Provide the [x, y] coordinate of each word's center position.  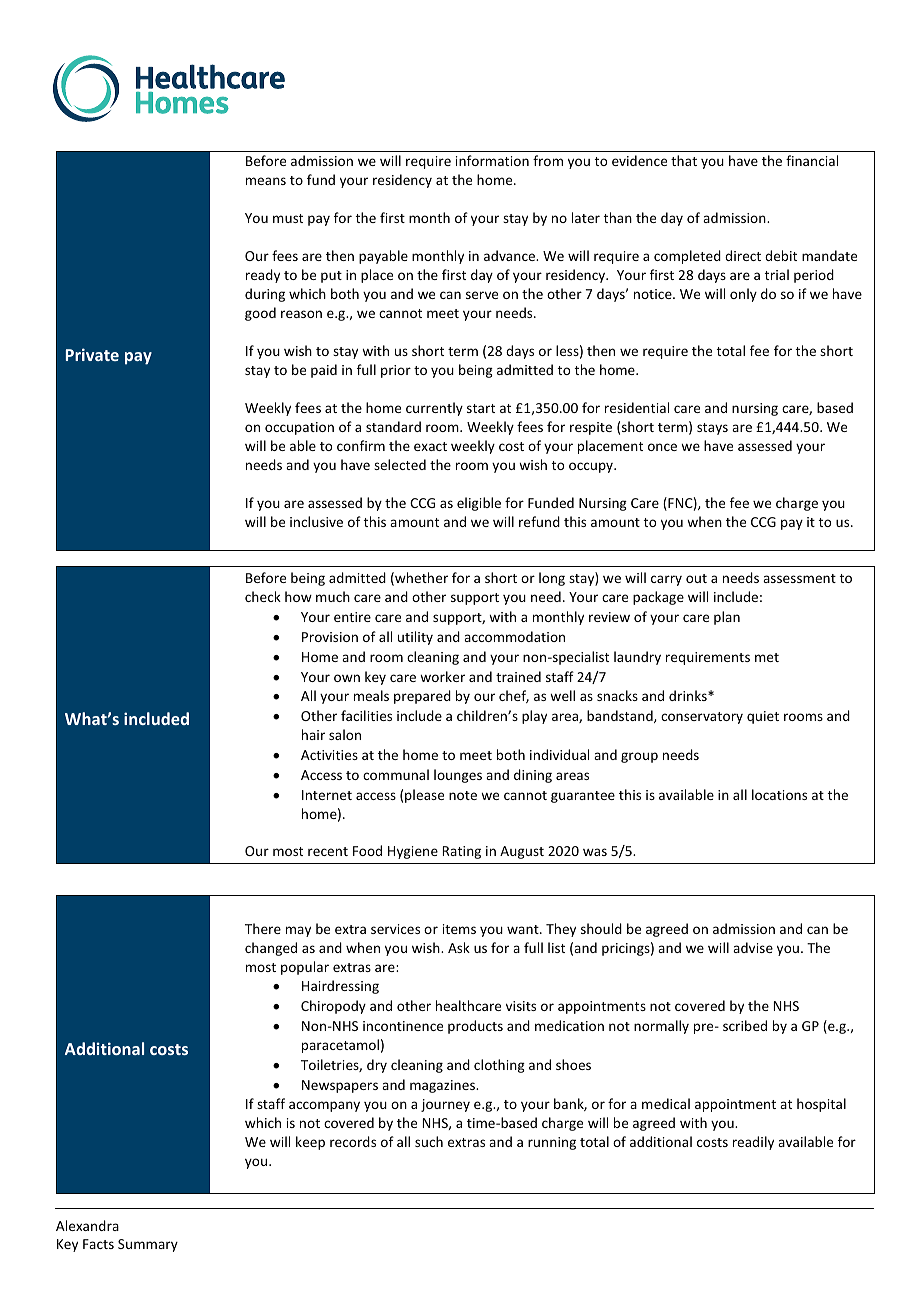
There [263, 928]
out [696, 578]
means [266, 181]
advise [753, 947]
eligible [479, 504]
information [492, 160]
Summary [148, 1245]
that [684, 160]
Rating [462, 852]
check [263, 596]
